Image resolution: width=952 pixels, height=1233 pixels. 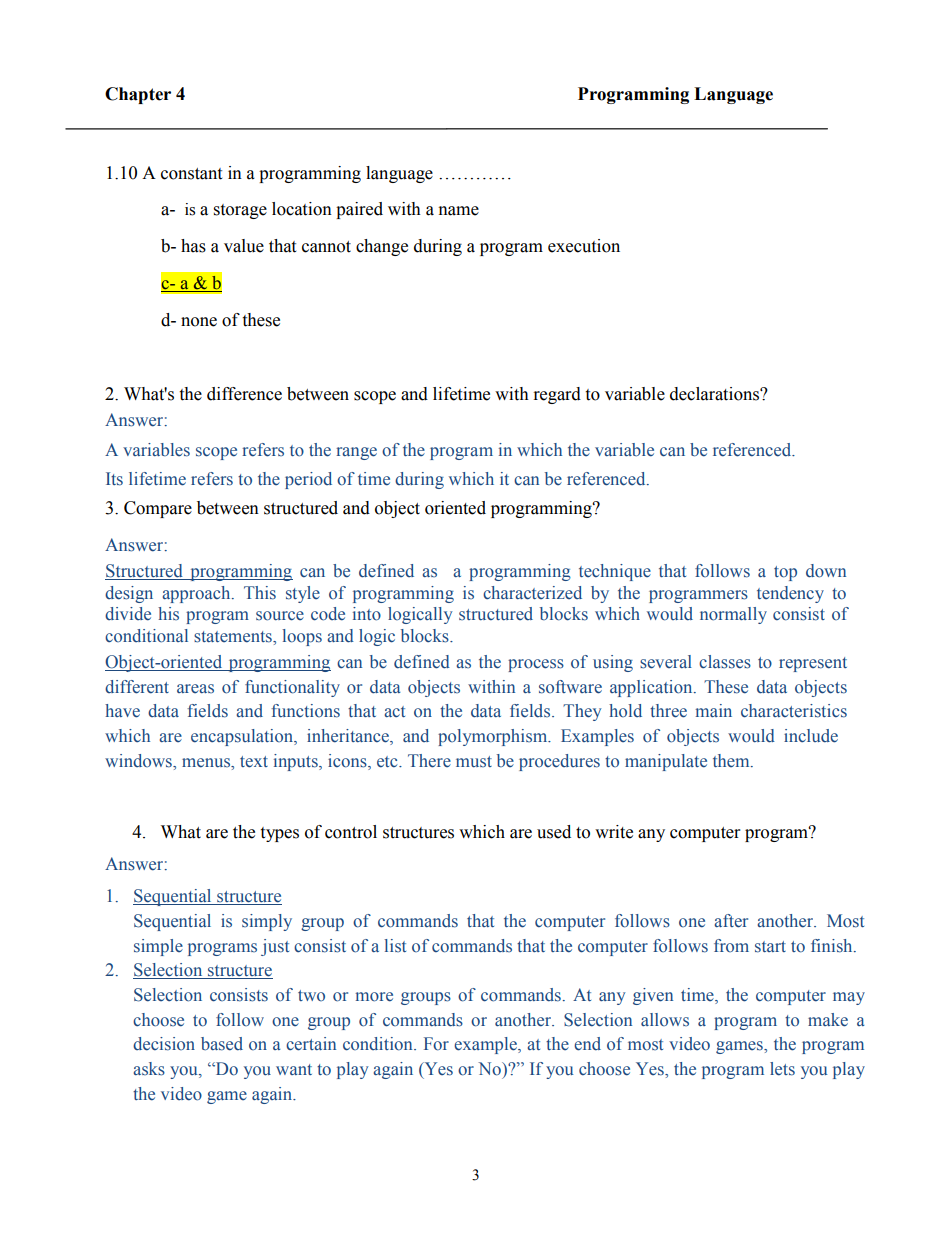 What do you see at coordinates (207, 763) in the image?
I see `menus` at bounding box center [207, 763].
